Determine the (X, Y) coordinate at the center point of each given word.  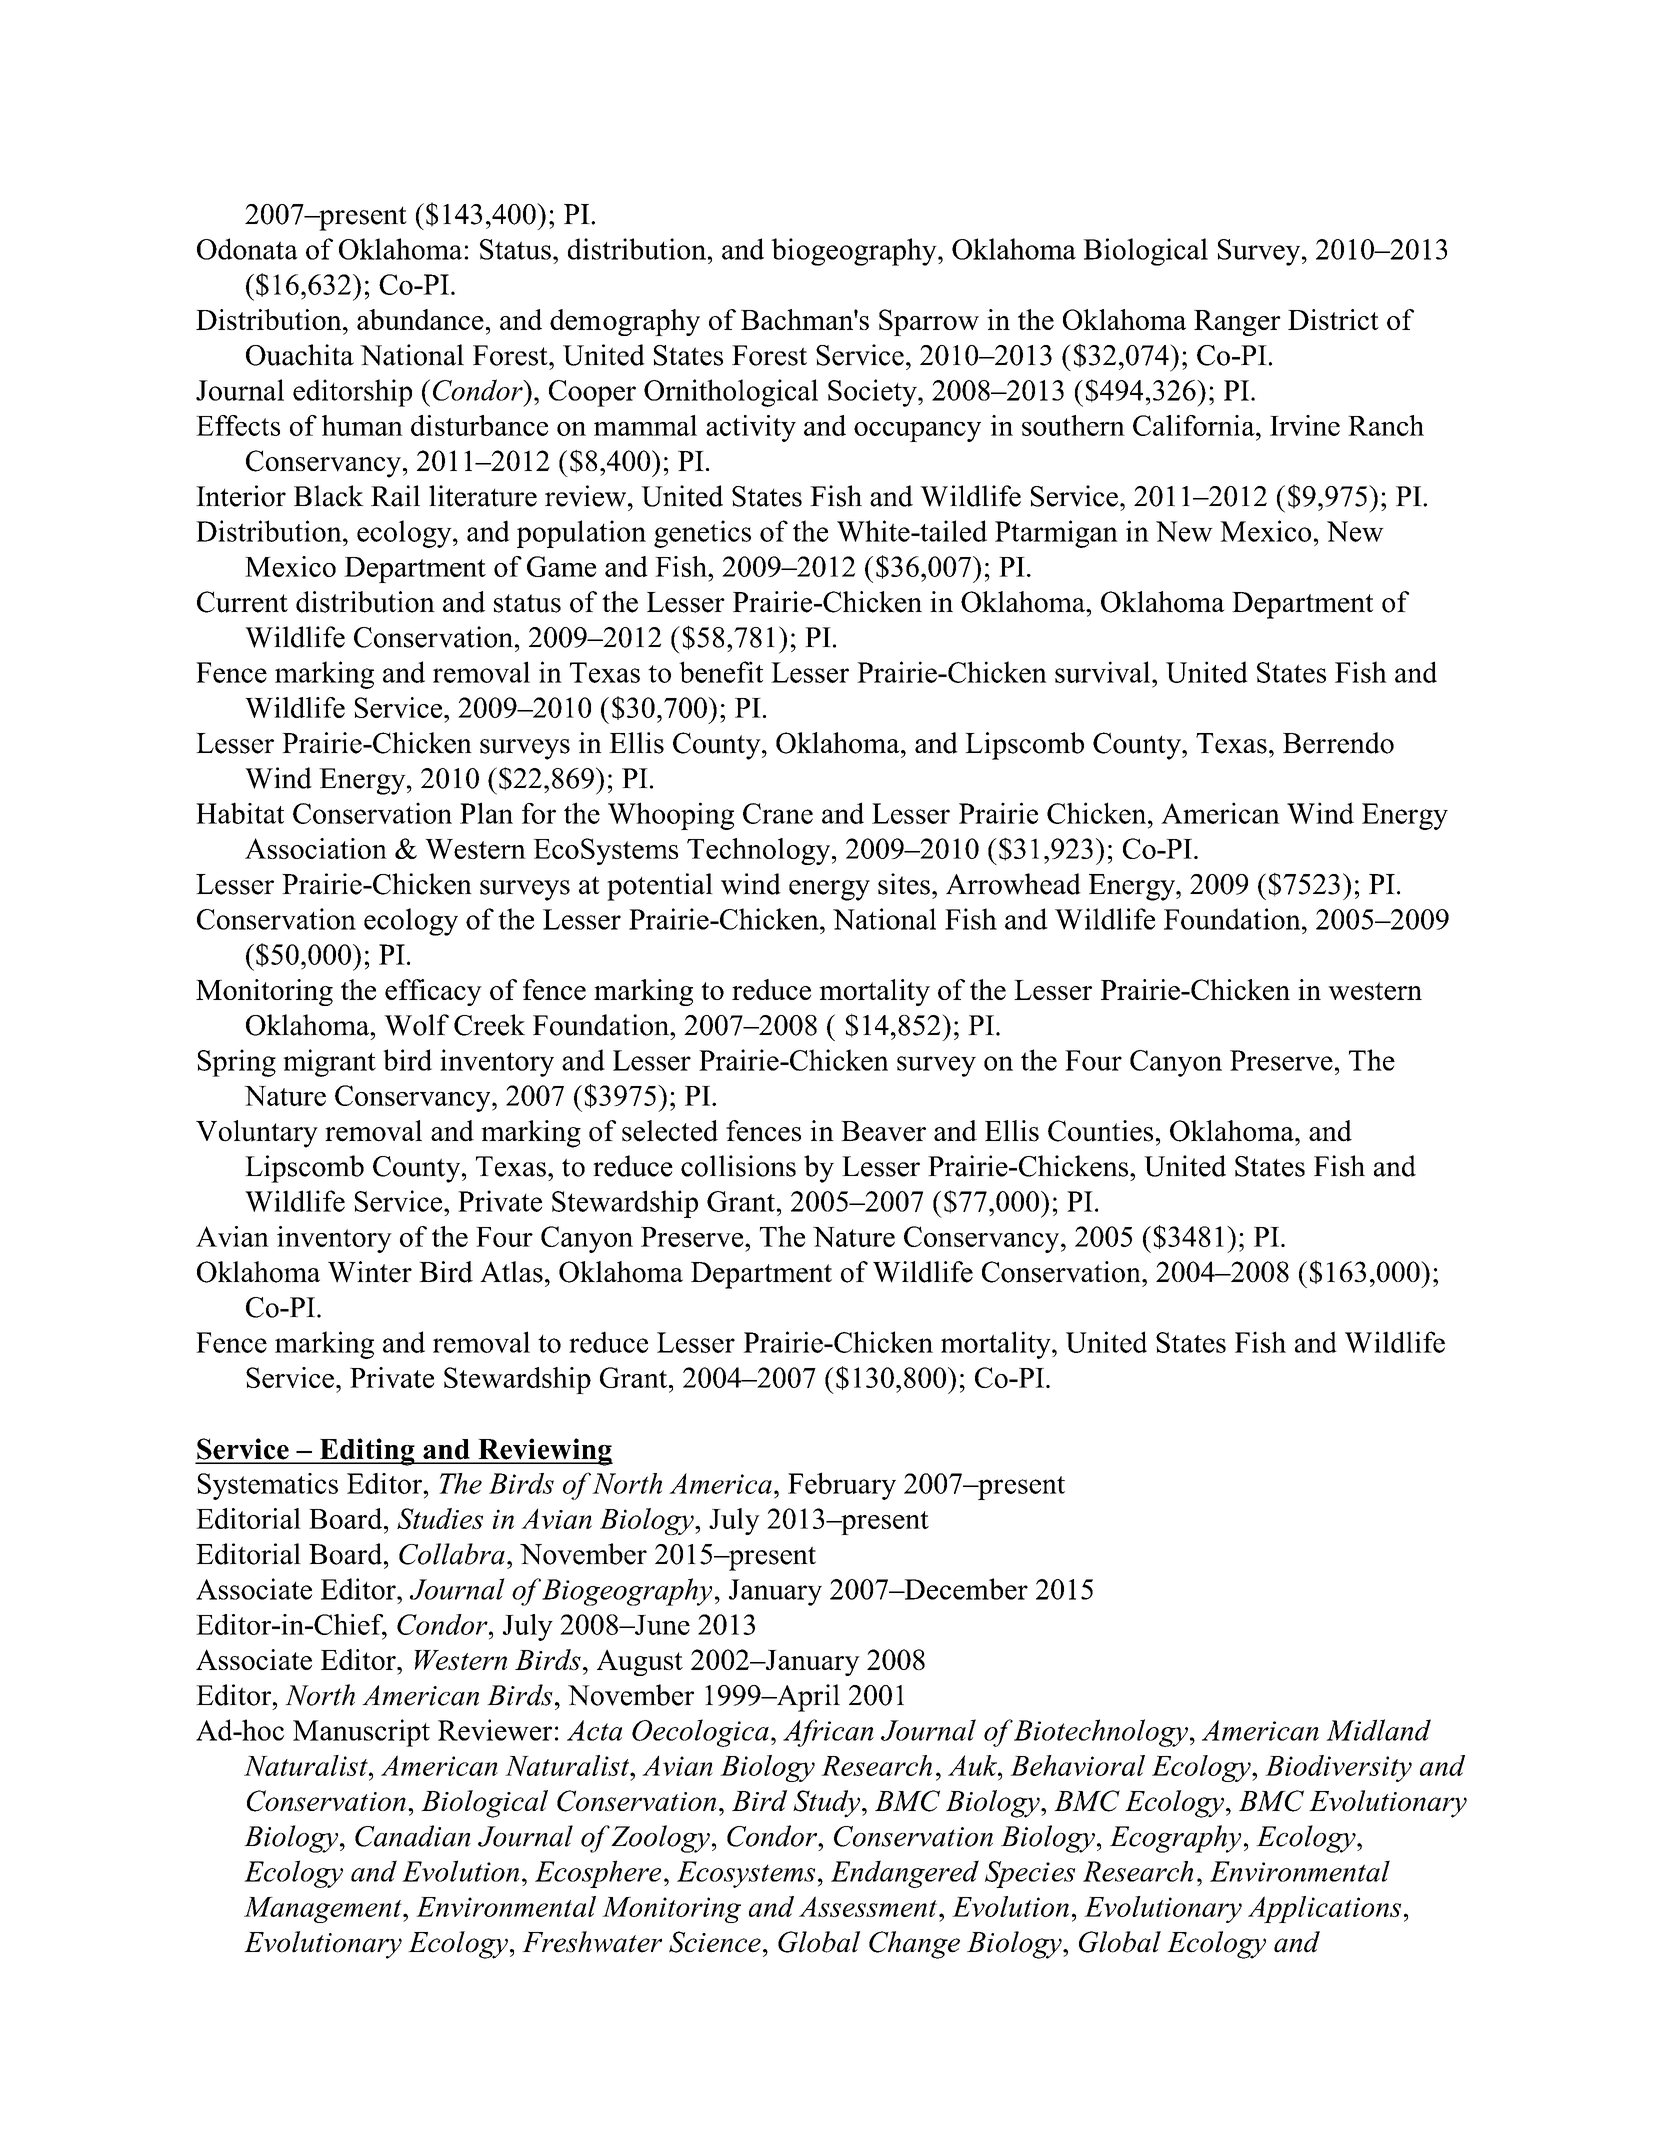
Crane (778, 813)
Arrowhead (1013, 884)
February (842, 1486)
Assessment (868, 1906)
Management (324, 1910)
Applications (1324, 1909)
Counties (1100, 1131)
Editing (367, 1452)
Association (316, 848)
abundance (420, 319)
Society (873, 393)
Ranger (1237, 323)
